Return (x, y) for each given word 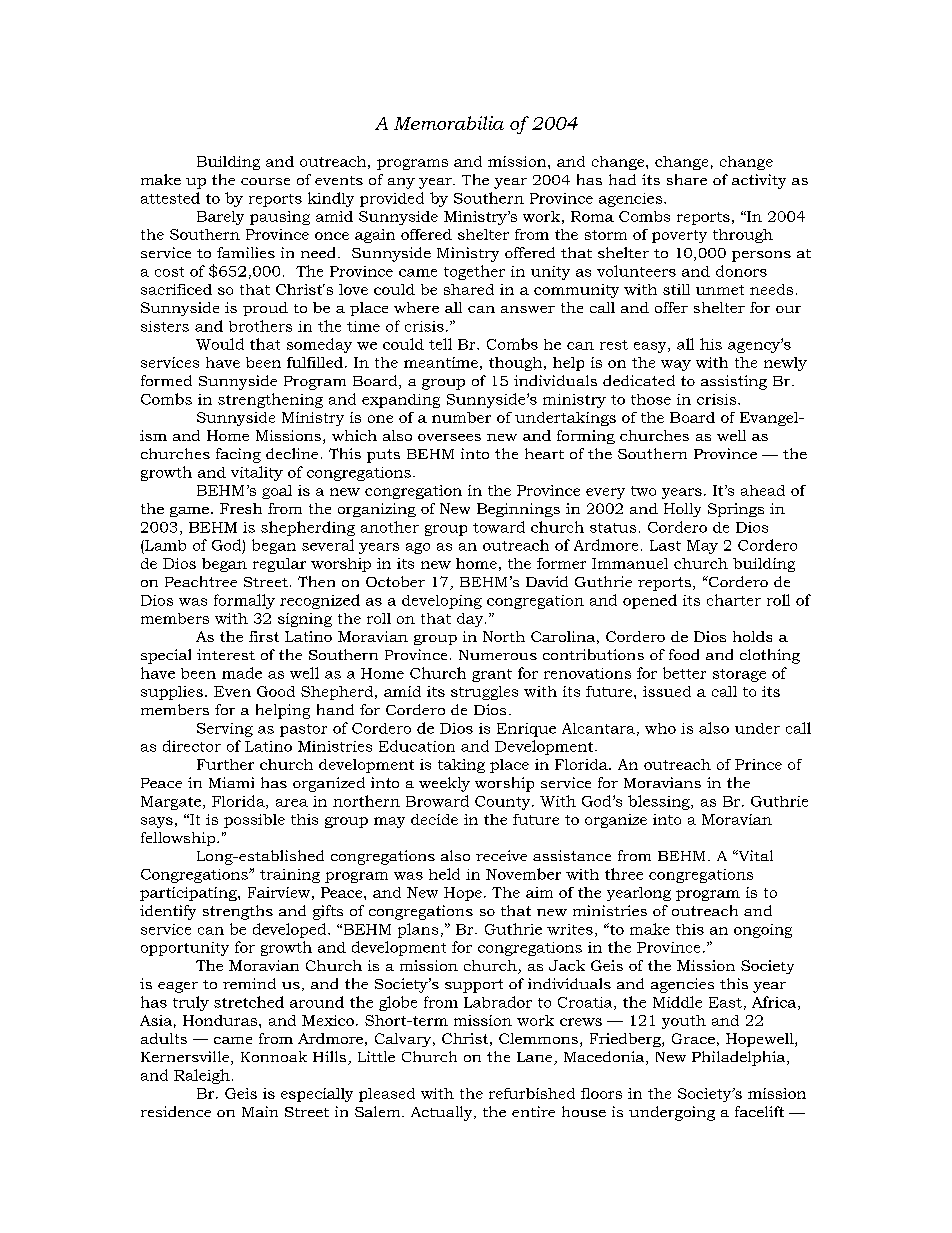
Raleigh (202, 1076)
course (265, 181)
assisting (734, 382)
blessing (660, 802)
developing (442, 602)
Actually (443, 1113)
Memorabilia (449, 123)
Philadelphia (740, 1058)
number (461, 417)
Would (220, 344)
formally (244, 601)
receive (501, 855)
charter (734, 600)
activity (759, 181)
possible (254, 821)
